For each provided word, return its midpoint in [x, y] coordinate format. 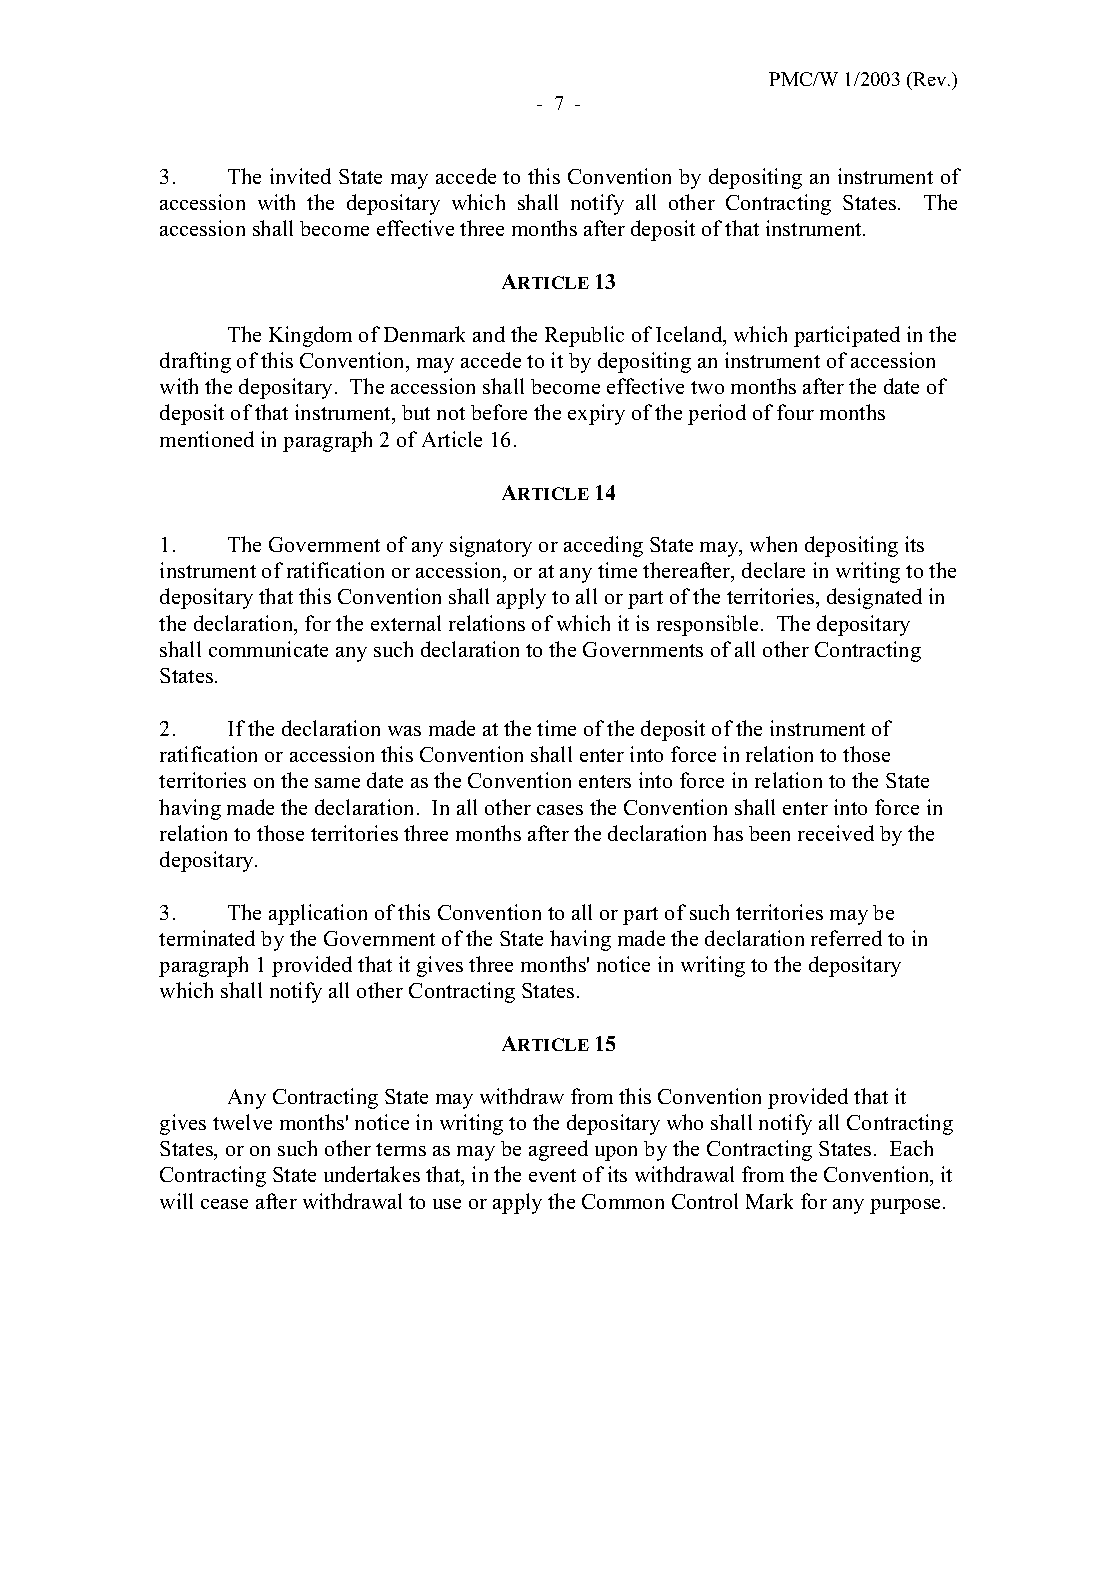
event [552, 1175]
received [836, 833]
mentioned [207, 439]
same [337, 783]
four [795, 412]
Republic [584, 336]
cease [224, 1204]
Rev [930, 81]
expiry [596, 414]
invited [300, 176]
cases [560, 810]
